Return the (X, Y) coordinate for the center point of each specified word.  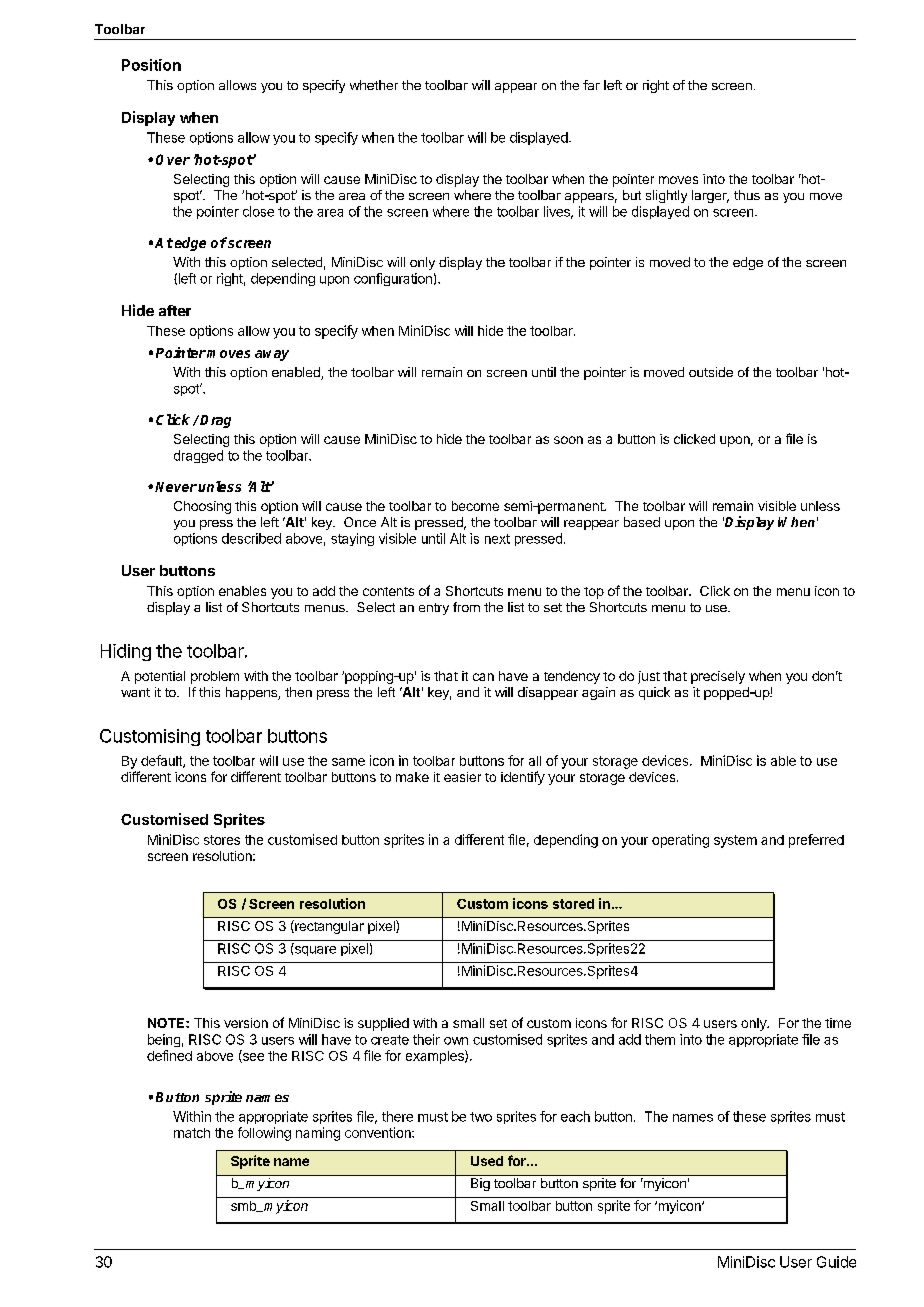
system (735, 841)
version (246, 1023)
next (497, 539)
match (192, 1133)
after (175, 310)
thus (747, 195)
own (456, 1041)
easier (462, 777)
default (162, 761)
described (251, 538)
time (838, 1023)
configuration (393, 279)
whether (374, 85)
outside (711, 372)
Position (151, 65)
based (642, 522)
